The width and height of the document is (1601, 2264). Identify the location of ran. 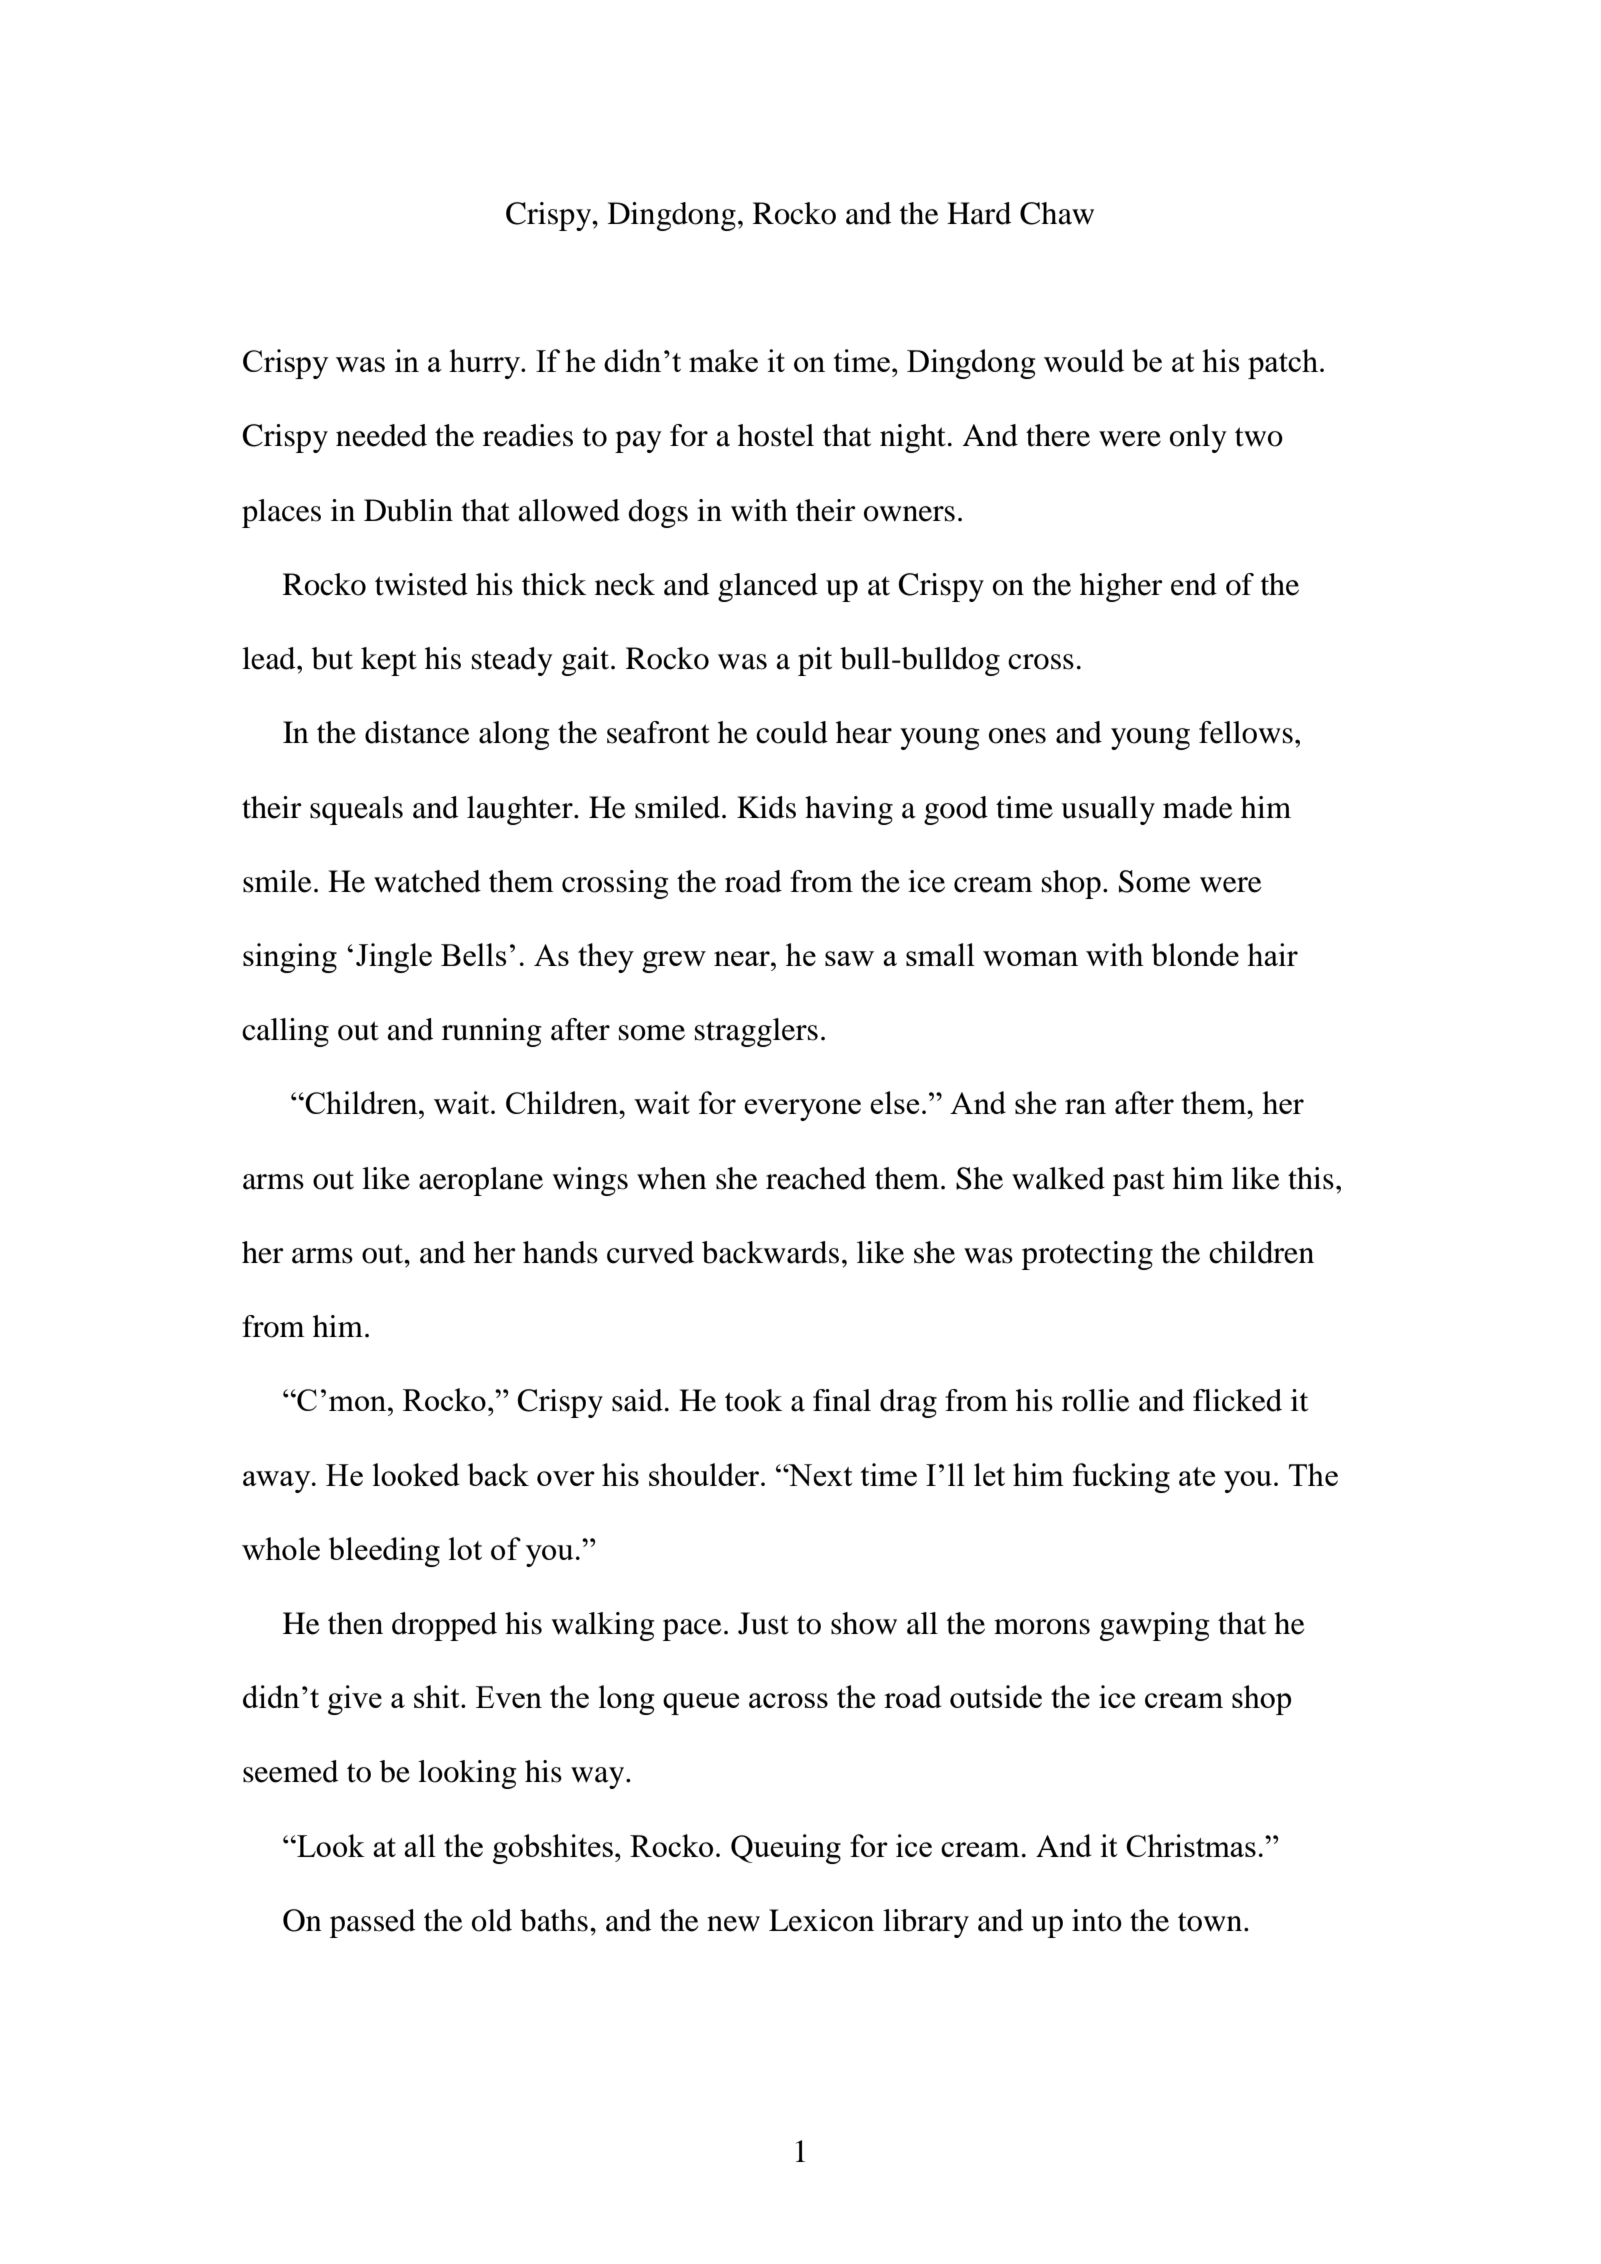
(1085, 1106).
